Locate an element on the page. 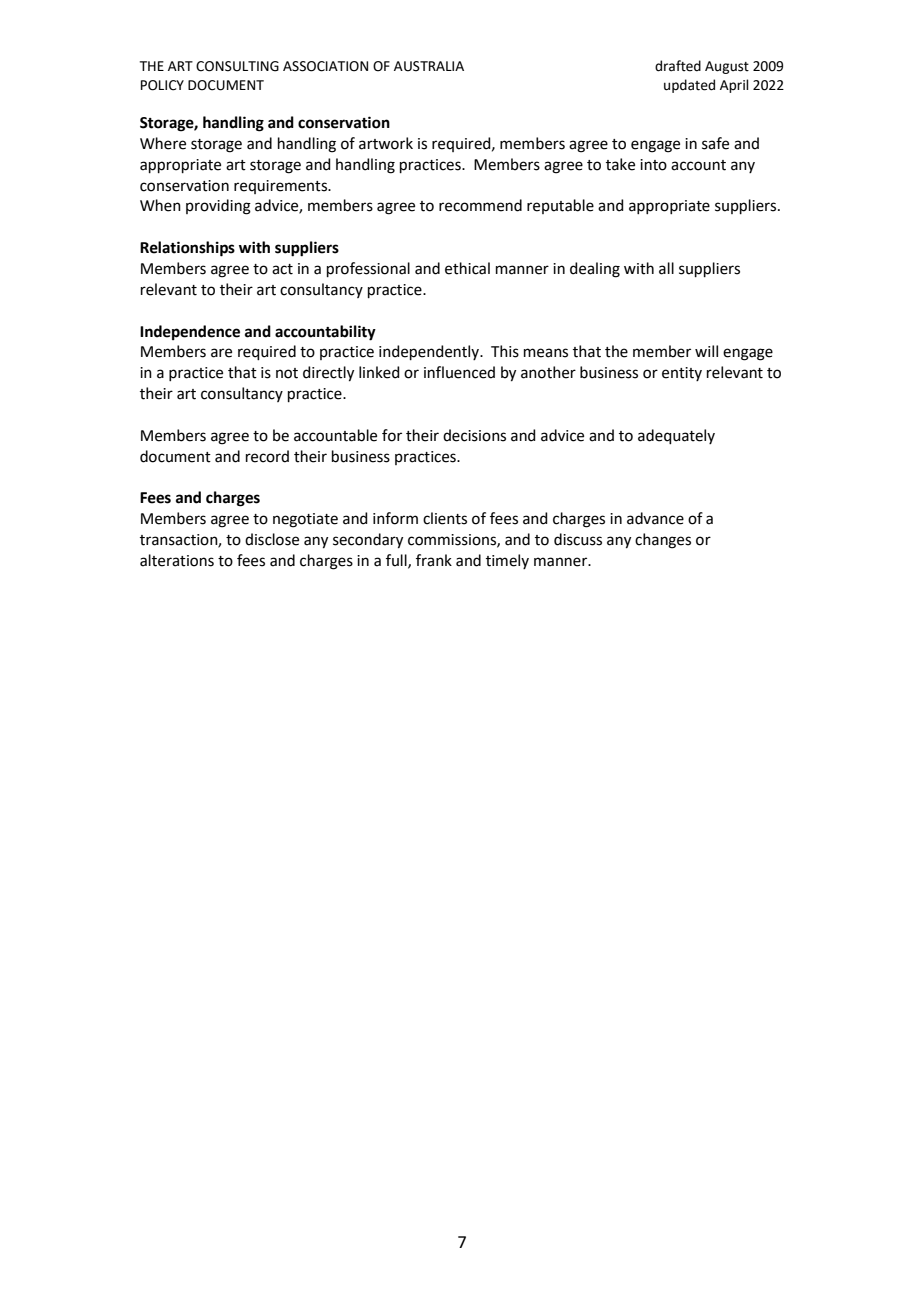  independently is located at coordinates (430, 352).
